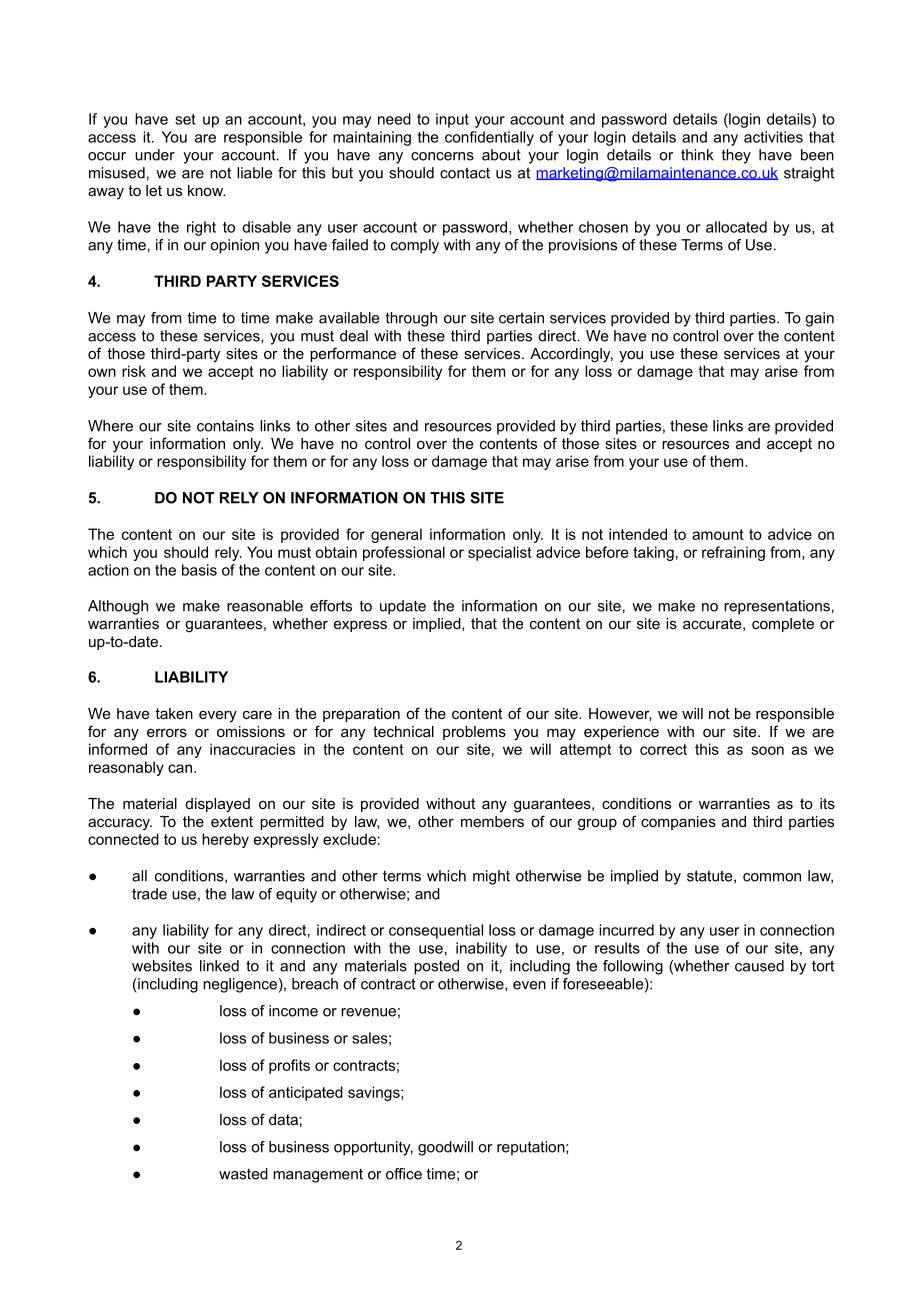 The height and width of the screenshot is (1307, 924). Describe the element at coordinates (149, 894) in the screenshot. I see `trade` at that location.
